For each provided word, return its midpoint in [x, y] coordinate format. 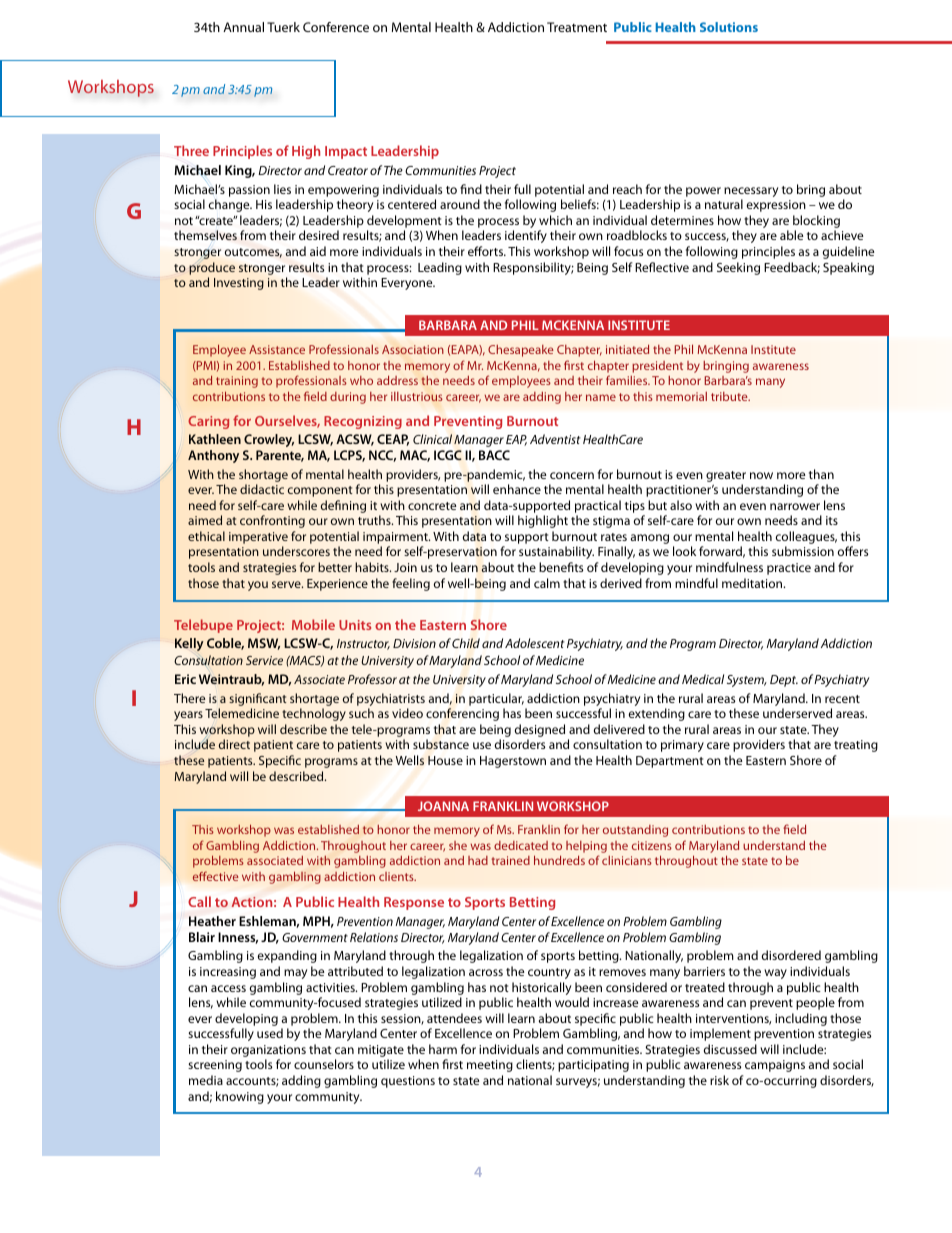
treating [856, 746]
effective [215, 876]
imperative [258, 538]
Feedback [792, 268]
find [471, 189]
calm [547, 583]
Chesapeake [521, 351]
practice [789, 569]
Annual [243, 27]
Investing [239, 284]
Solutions [729, 27]
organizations [268, 1052]
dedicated [521, 845]
